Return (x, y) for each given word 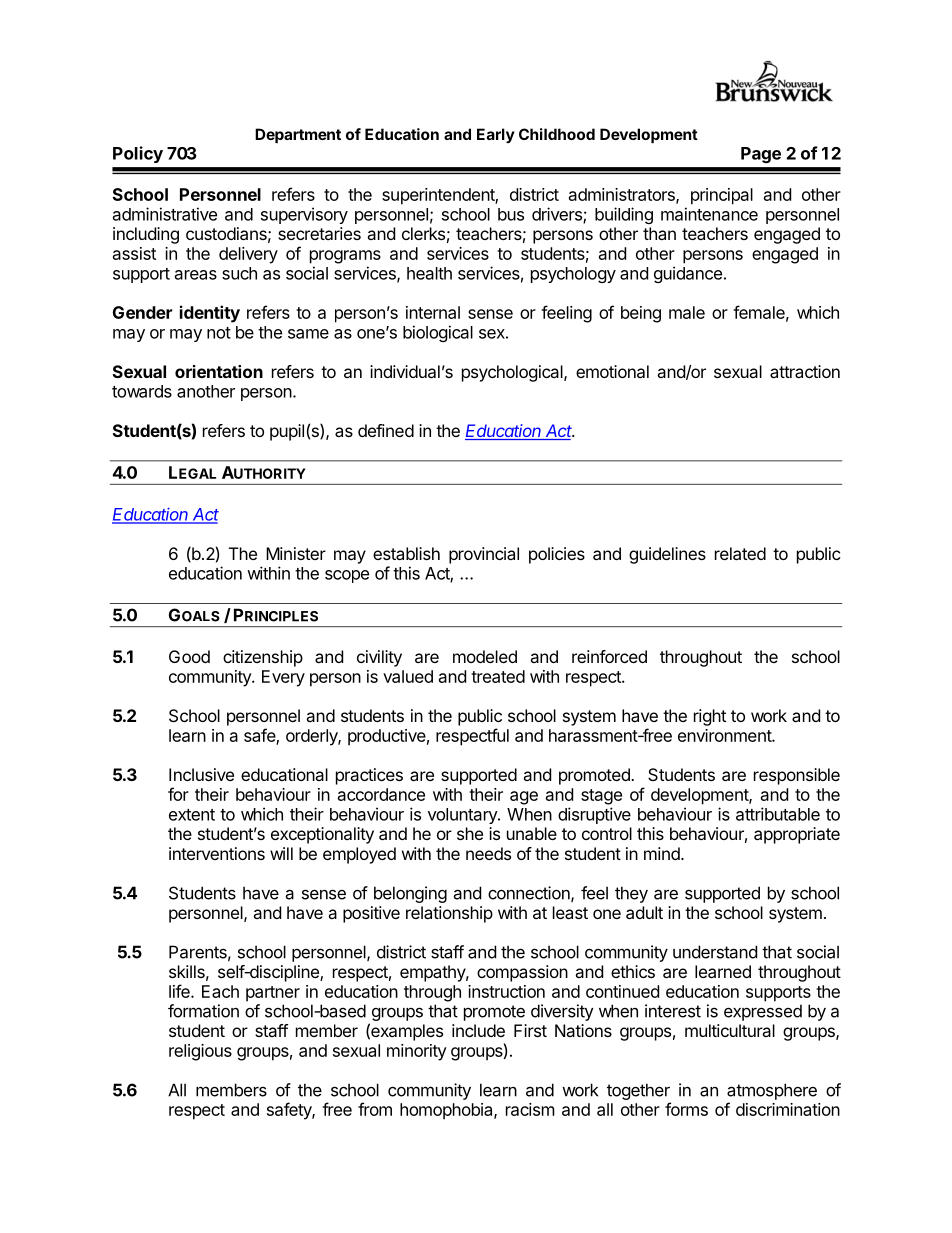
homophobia (447, 1111)
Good (189, 656)
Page (761, 155)
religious (200, 1052)
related (740, 553)
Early (496, 135)
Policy (138, 154)
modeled (485, 656)
